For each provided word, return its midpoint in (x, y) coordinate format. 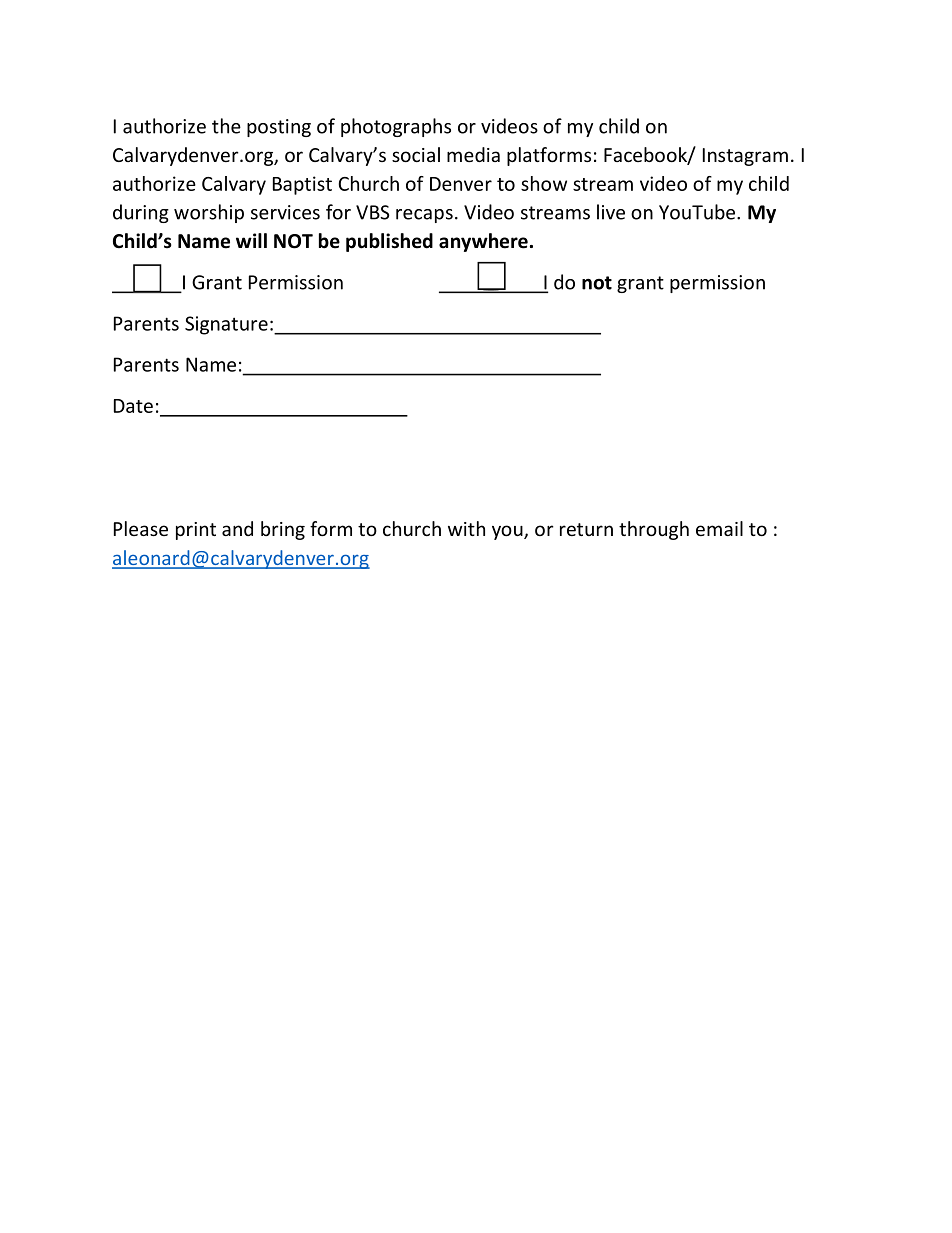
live (611, 212)
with (466, 528)
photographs (396, 127)
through (654, 530)
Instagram (745, 157)
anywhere (483, 242)
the (226, 126)
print (196, 531)
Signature (226, 325)
